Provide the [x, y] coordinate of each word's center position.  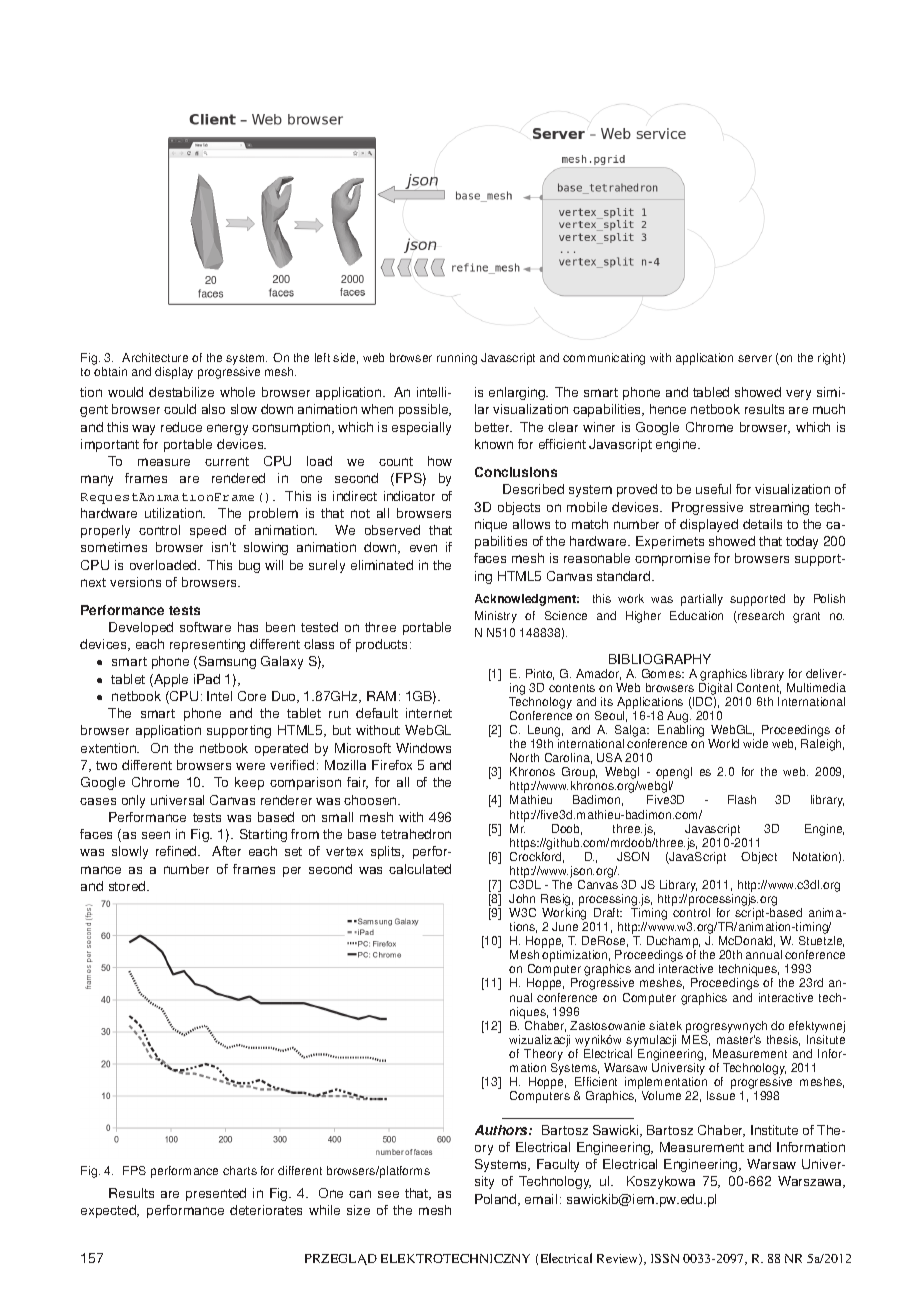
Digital [714, 690]
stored [128, 886]
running [457, 359]
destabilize [181, 392]
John [522, 898]
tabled [711, 392]
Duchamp [673, 943]
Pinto [540, 674]
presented [216, 1194]
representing [207, 645]
